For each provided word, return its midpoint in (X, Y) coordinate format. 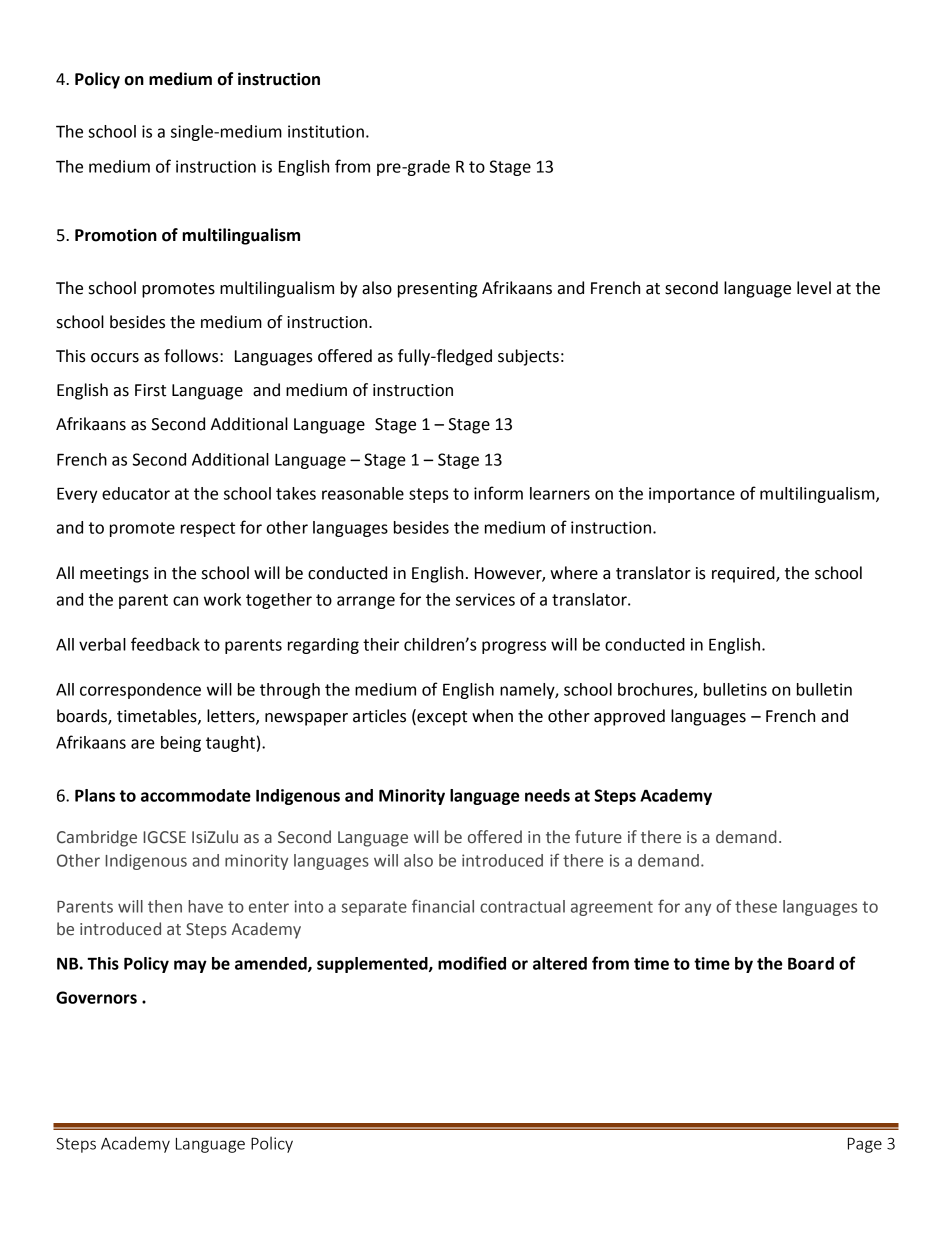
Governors (96, 997)
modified (472, 963)
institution (326, 131)
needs (547, 795)
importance (692, 495)
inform (498, 493)
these (756, 906)
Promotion (116, 235)
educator (136, 493)
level (814, 288)
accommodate (196, 795)
